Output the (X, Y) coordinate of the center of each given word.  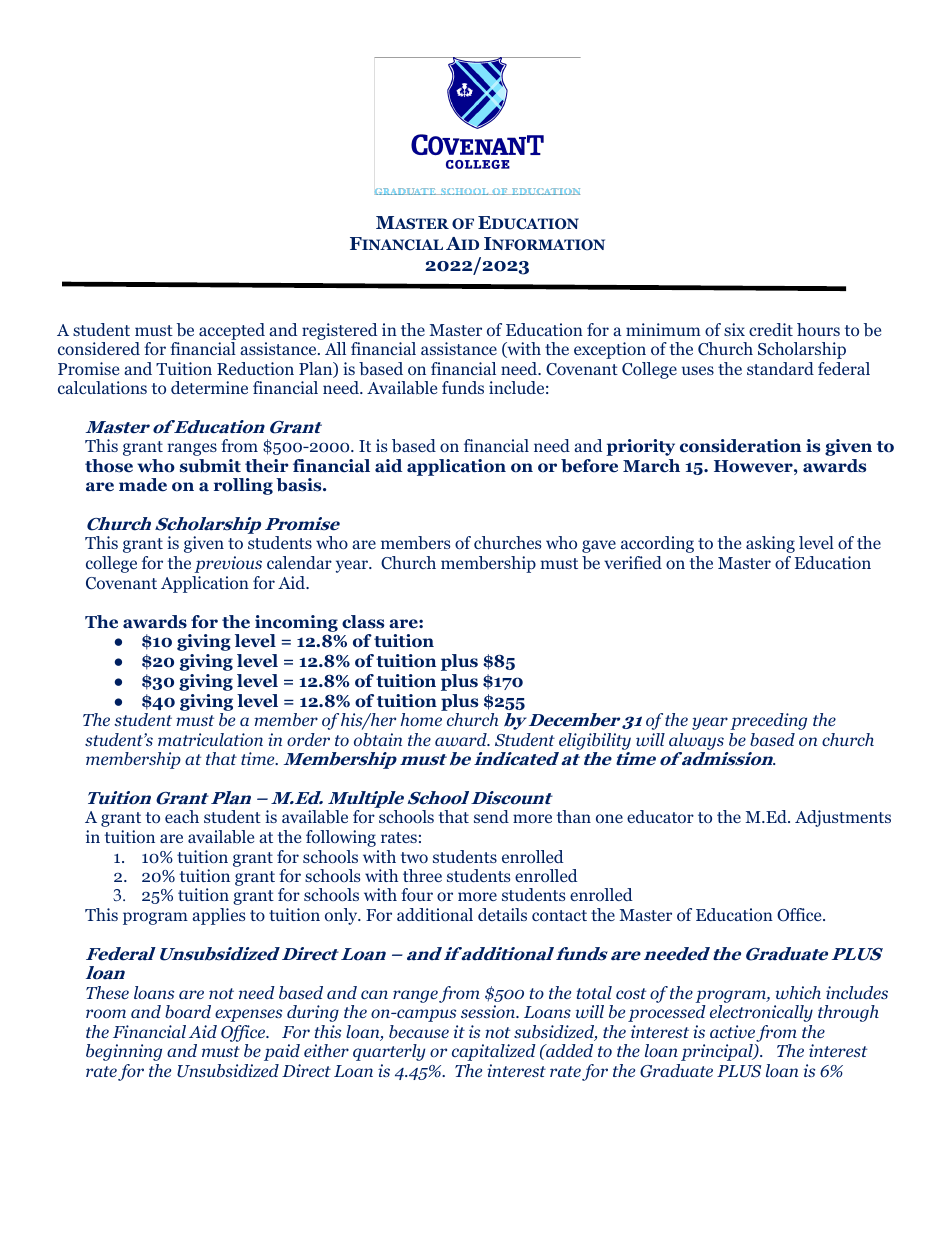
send (491, 816)
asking (770, 544)
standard (780, 368)
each (182, 816)
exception (610, 350)
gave (599, 546)
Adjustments (843, 818)
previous (228, 564)
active (732, 1031)
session (489, 1011)
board (188, 1011)
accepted (232, 331)
